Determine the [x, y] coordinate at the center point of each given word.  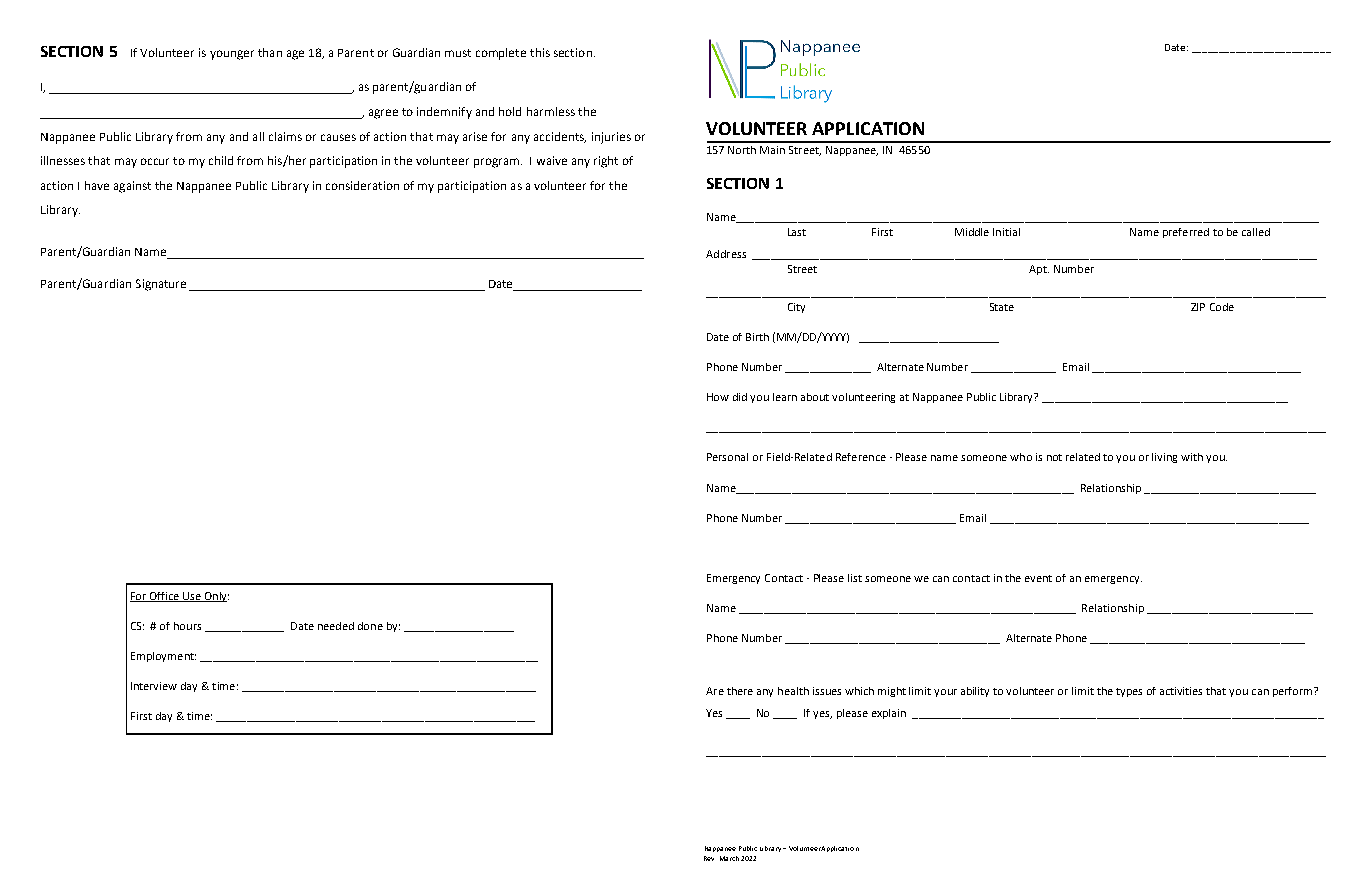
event [1038, 578]
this [540, 52]
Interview [154, 686]
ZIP [1198, 307]
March [729, 858]
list [855, 578]
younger [232, 55]
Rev [709, 858]
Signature [161, 285]
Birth [757, 337]
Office [164, 597]
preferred [1186, 233]
